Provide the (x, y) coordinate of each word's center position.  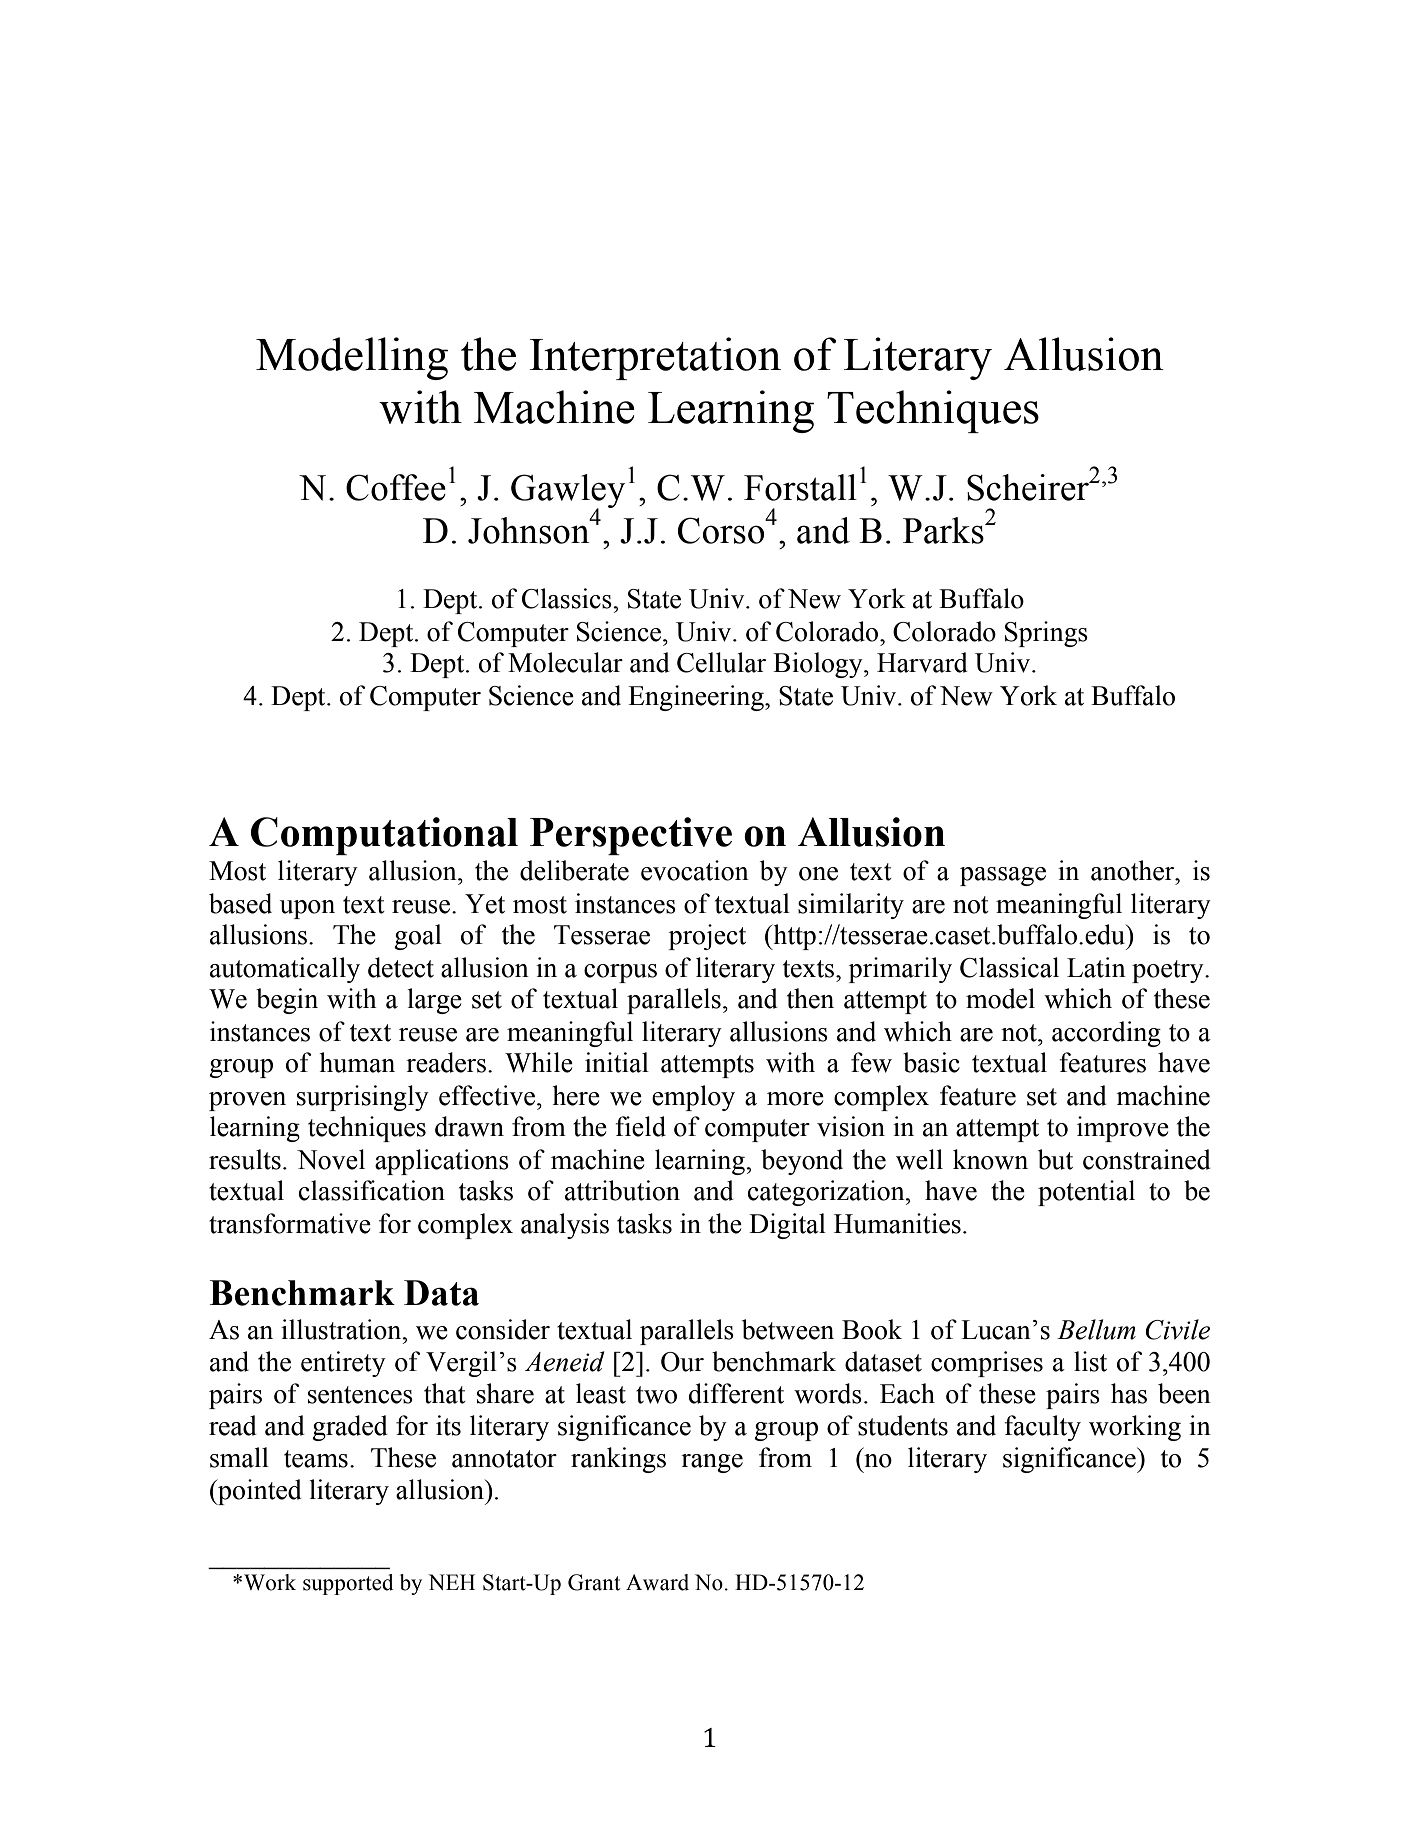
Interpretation (655, 358)
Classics (568, 598)
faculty (1042, 1428)
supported (348, 1584)
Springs (1046, 634)
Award (657, 1582)
